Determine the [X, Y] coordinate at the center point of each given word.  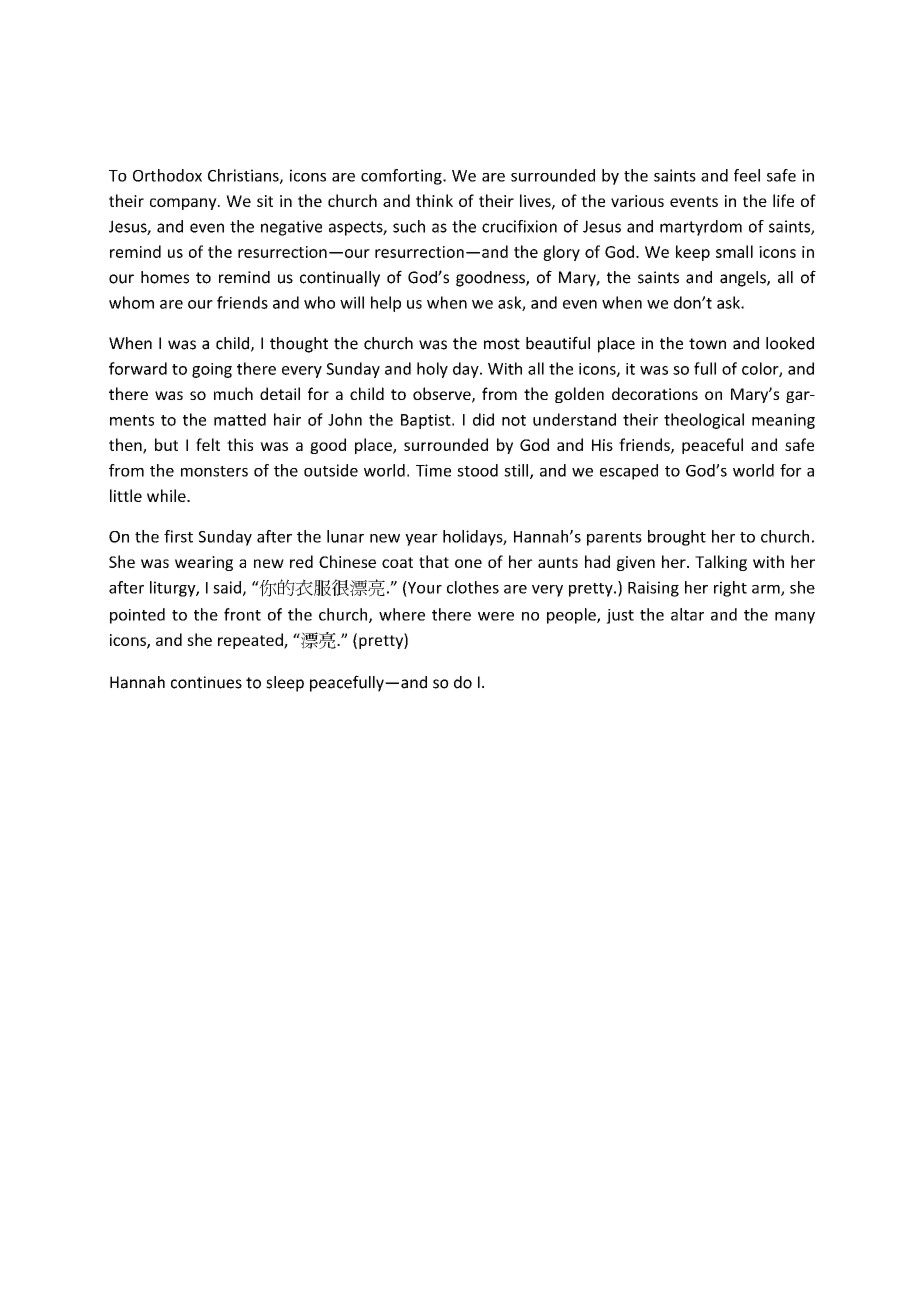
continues [206, 682]
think [434, 200]
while [167, 495]
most [502, 344]
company [184, 204]
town [707, 344]
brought [677, 538]
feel [747, 175]
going [212, 370]
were [496, 616]
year [421, 540]
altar [687, 614]
